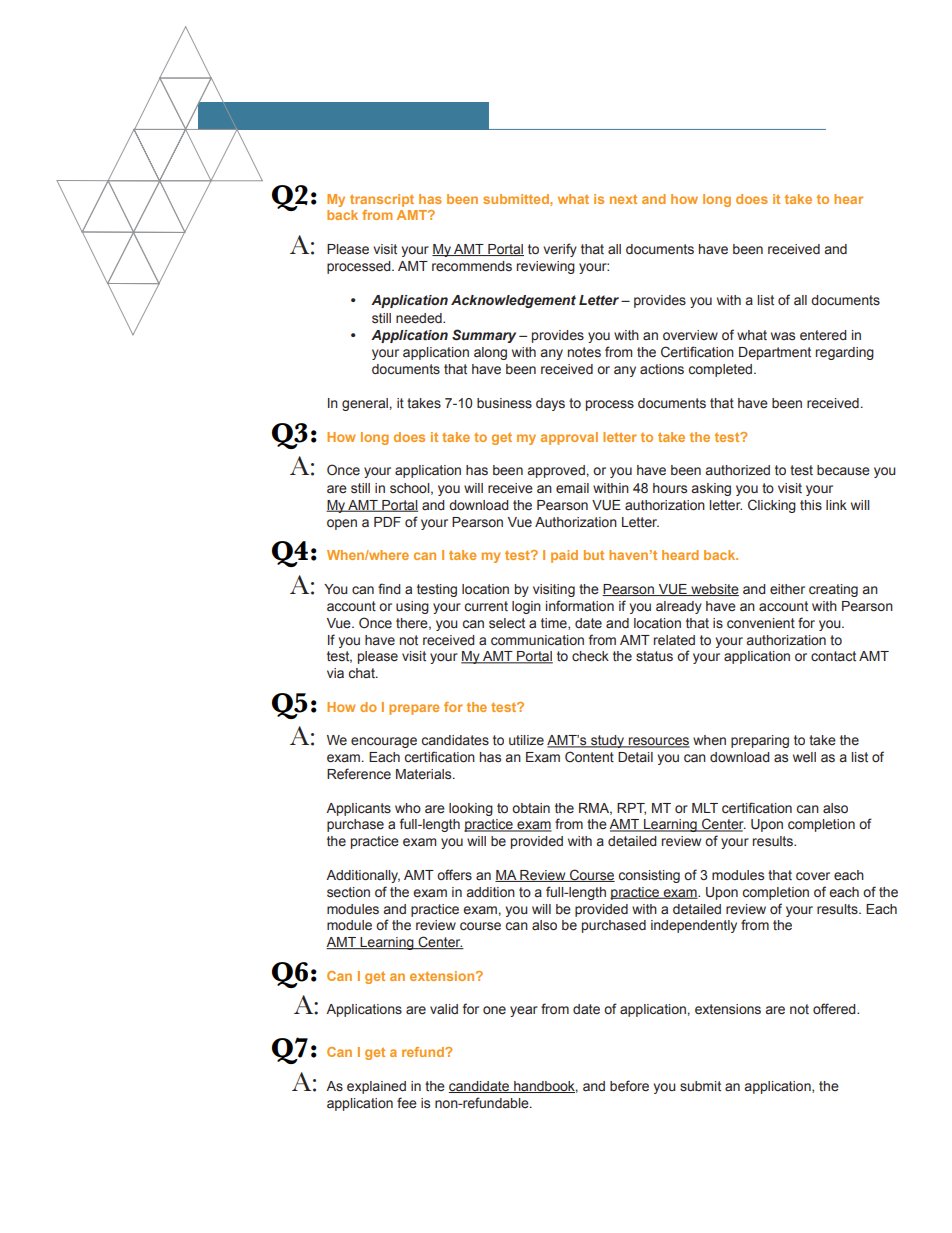  What do you see at coordinates (783, 336) in the document?
I see `was` at bounding box center [783, 336].
